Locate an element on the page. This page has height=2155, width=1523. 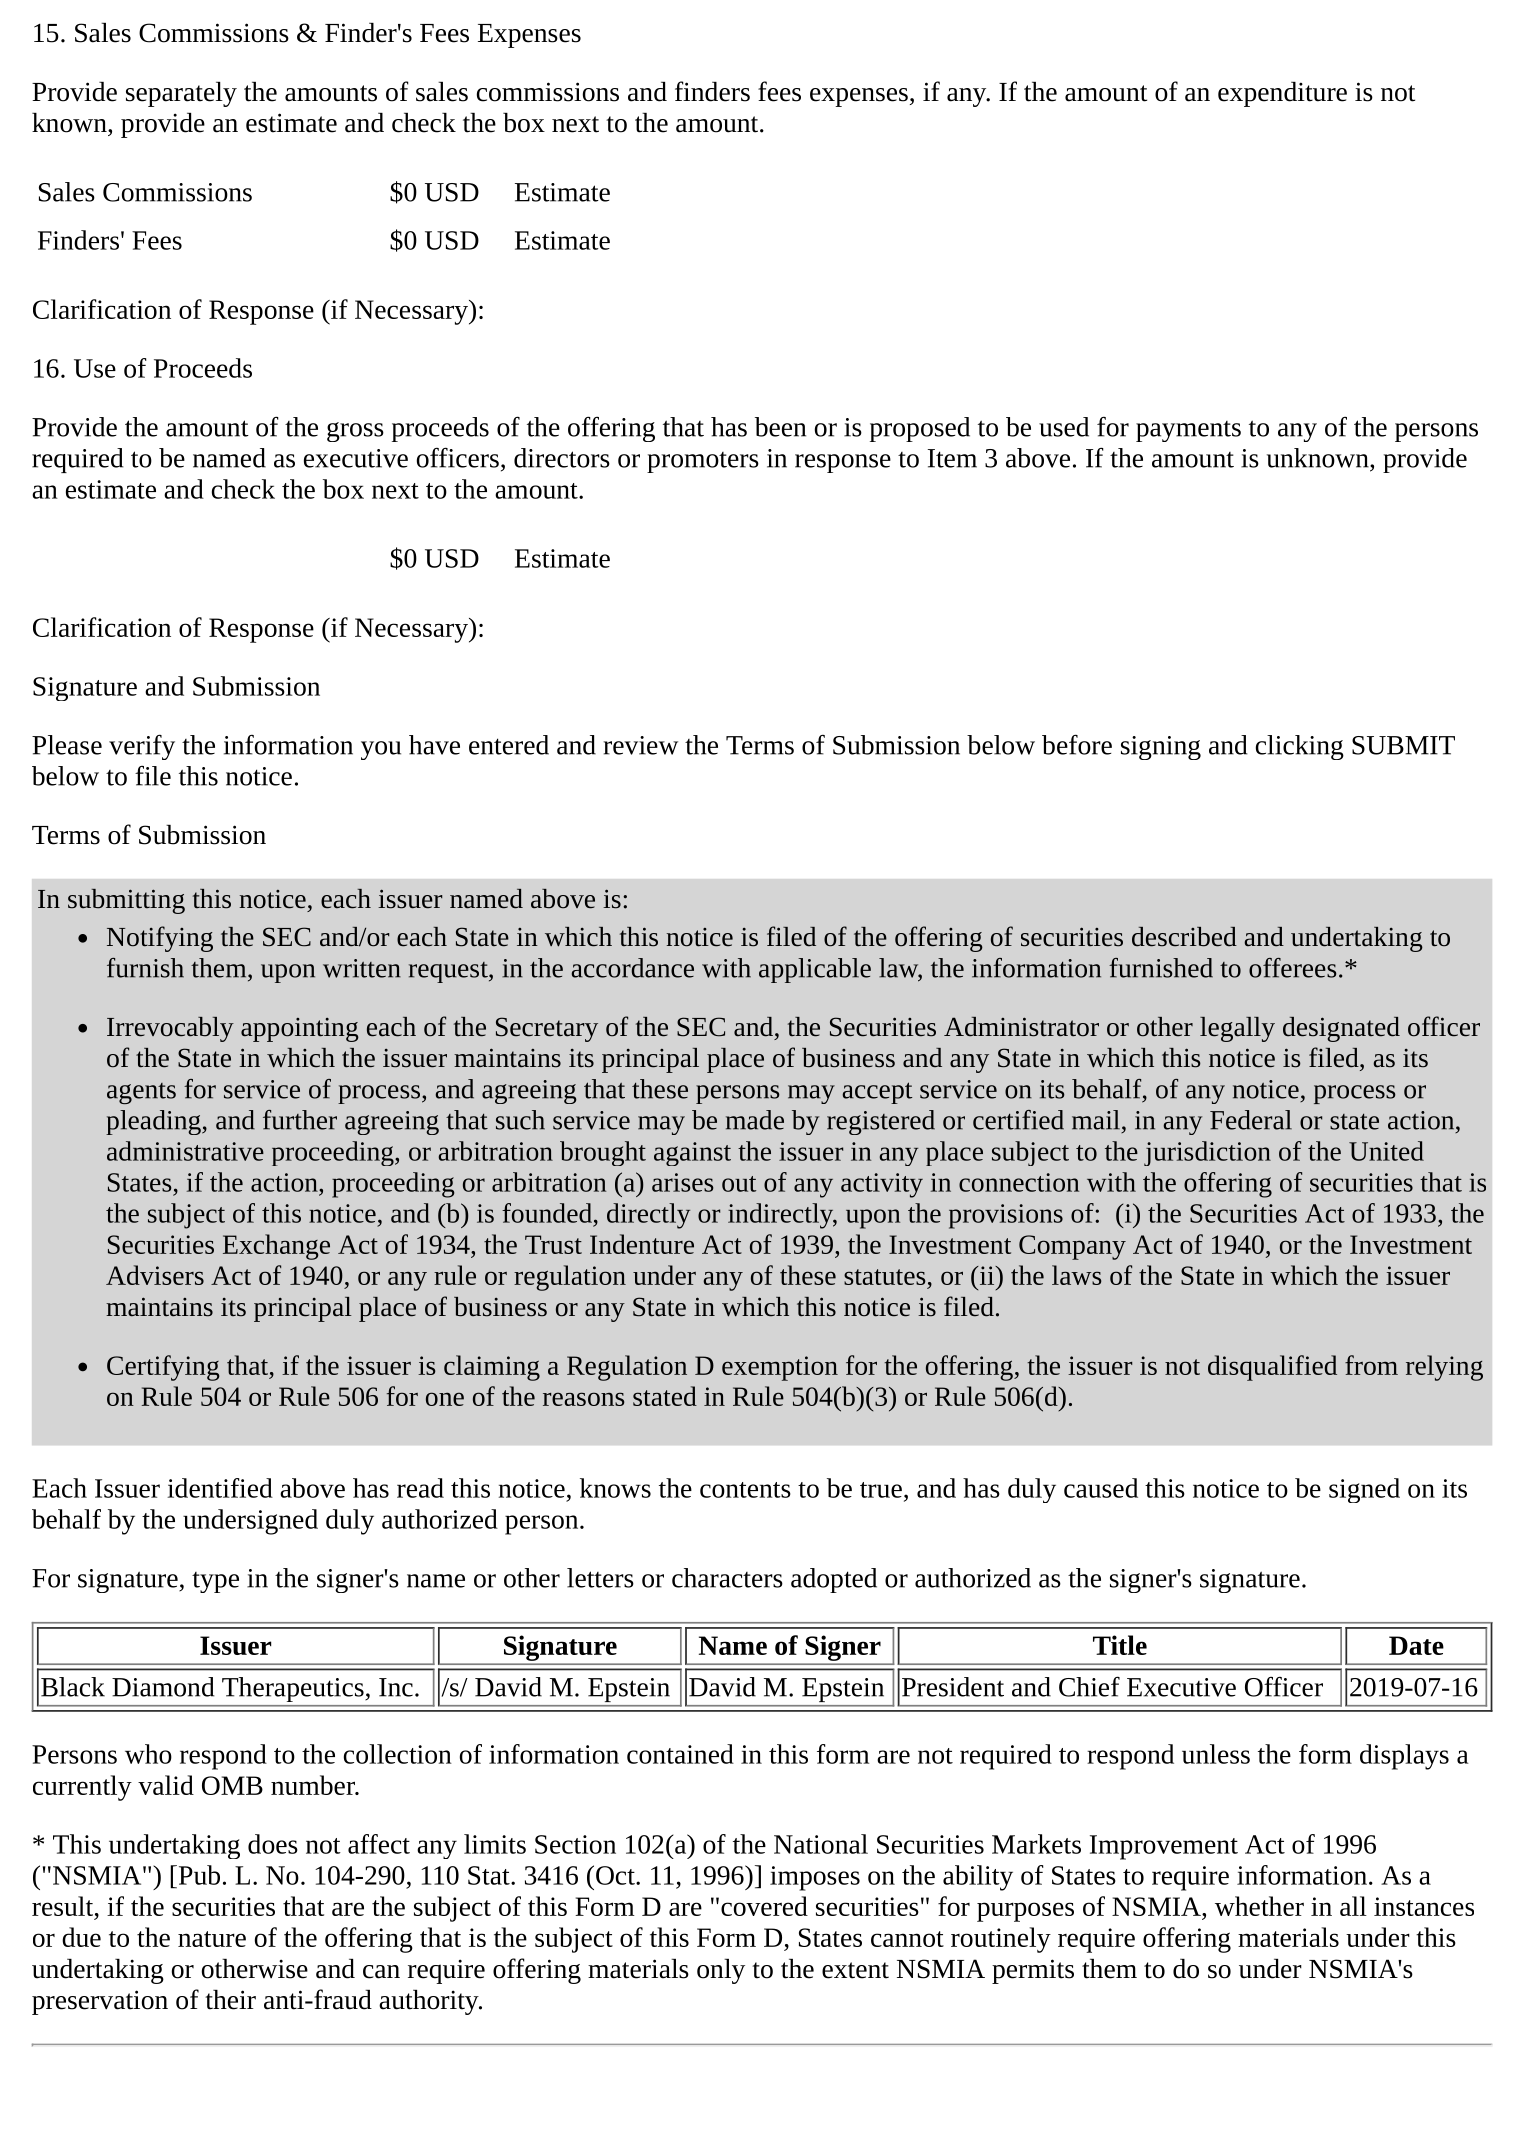
clicking is located at coordinates (1300, 747).
